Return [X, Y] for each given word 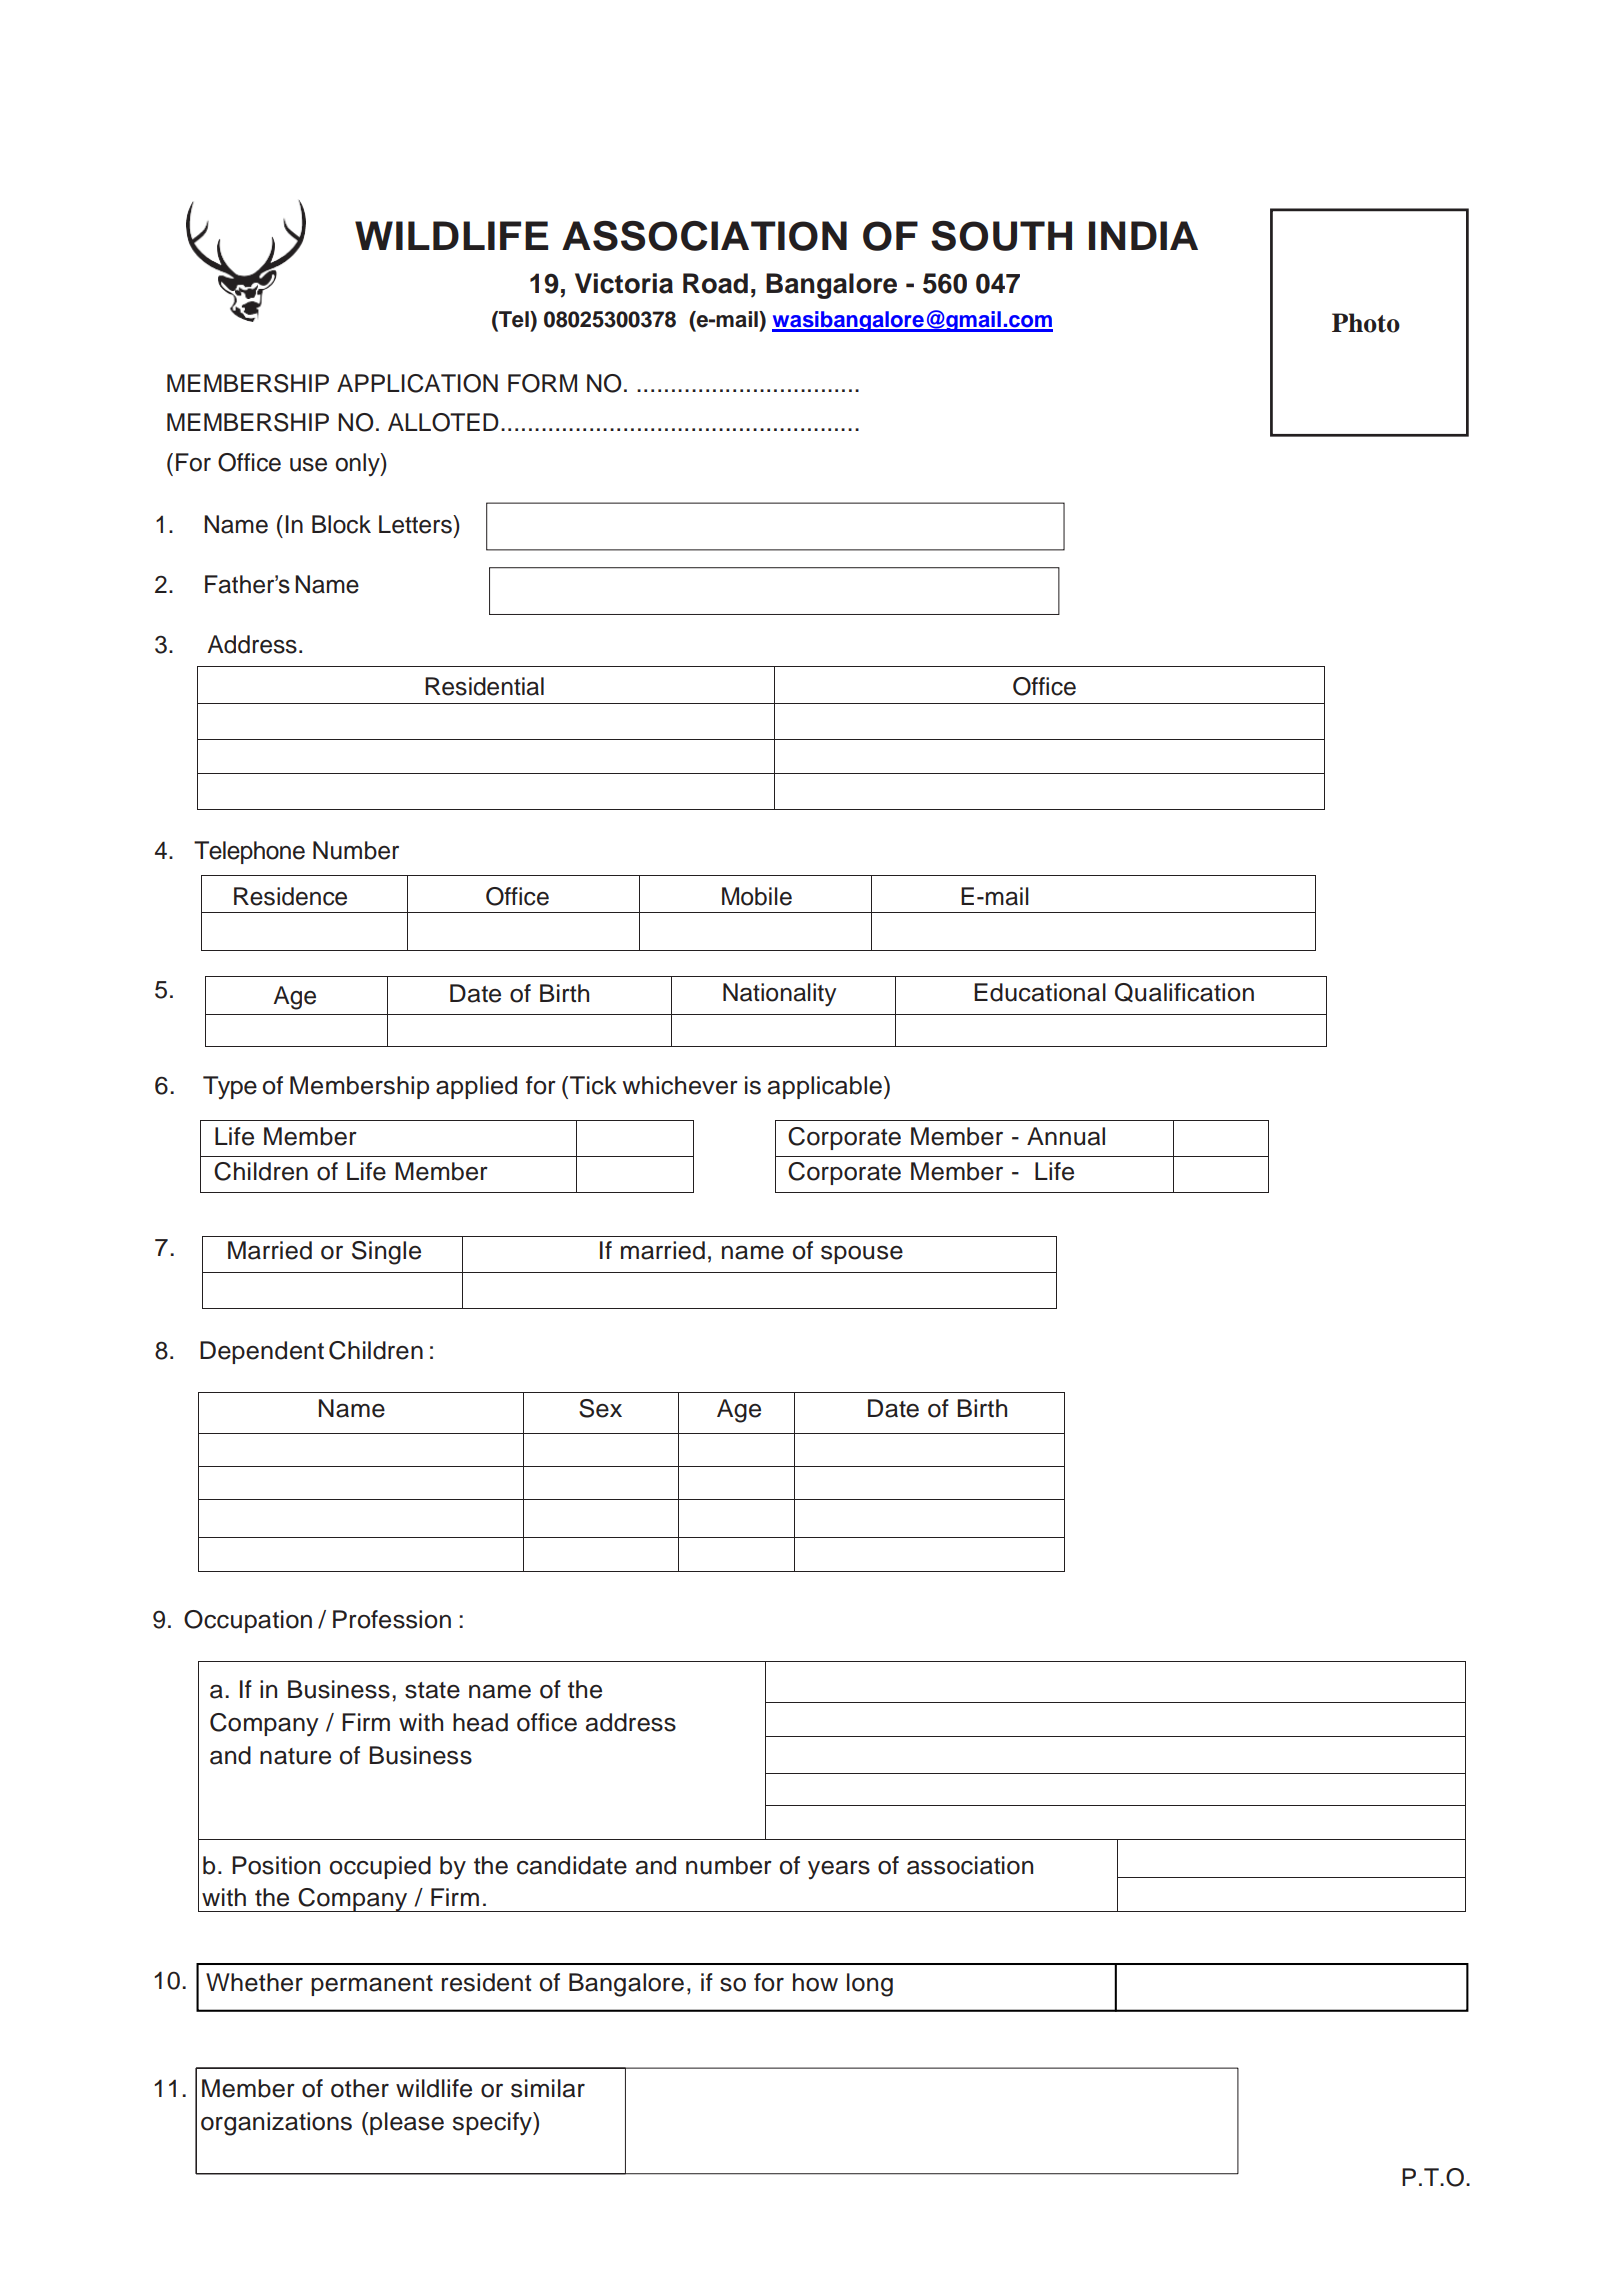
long [870, 1985]
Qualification [1184, 992]
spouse [862, 1255]
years [839, 1870]
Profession [392, 1619]
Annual [1066, 1136]
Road [715, 283]
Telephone [249, 852]
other [360, 2088]
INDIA [1143, 235]
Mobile [757, 896]
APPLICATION [417, 383]
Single [386, 1253]
